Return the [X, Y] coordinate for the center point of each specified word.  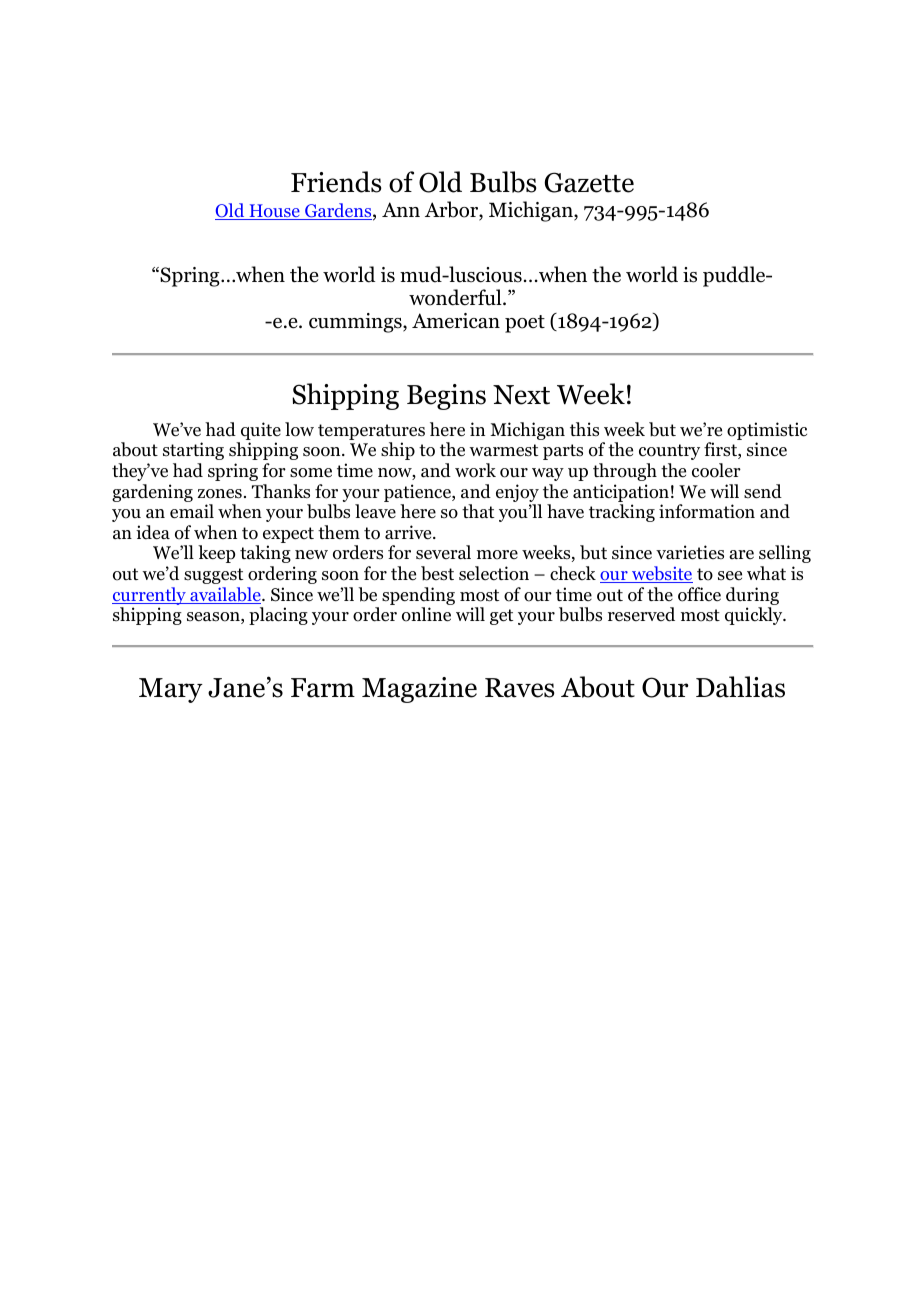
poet [525, 324]
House [274, 212]
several [443, 552]
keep [216, 554]
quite [260, 432]
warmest [504, 450]
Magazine [419, 690]
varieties [690, 552]
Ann [401, 209]
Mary [171, 690]
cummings [356, 323]
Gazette [589, 182]
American [456, 321]
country [669, 452]
